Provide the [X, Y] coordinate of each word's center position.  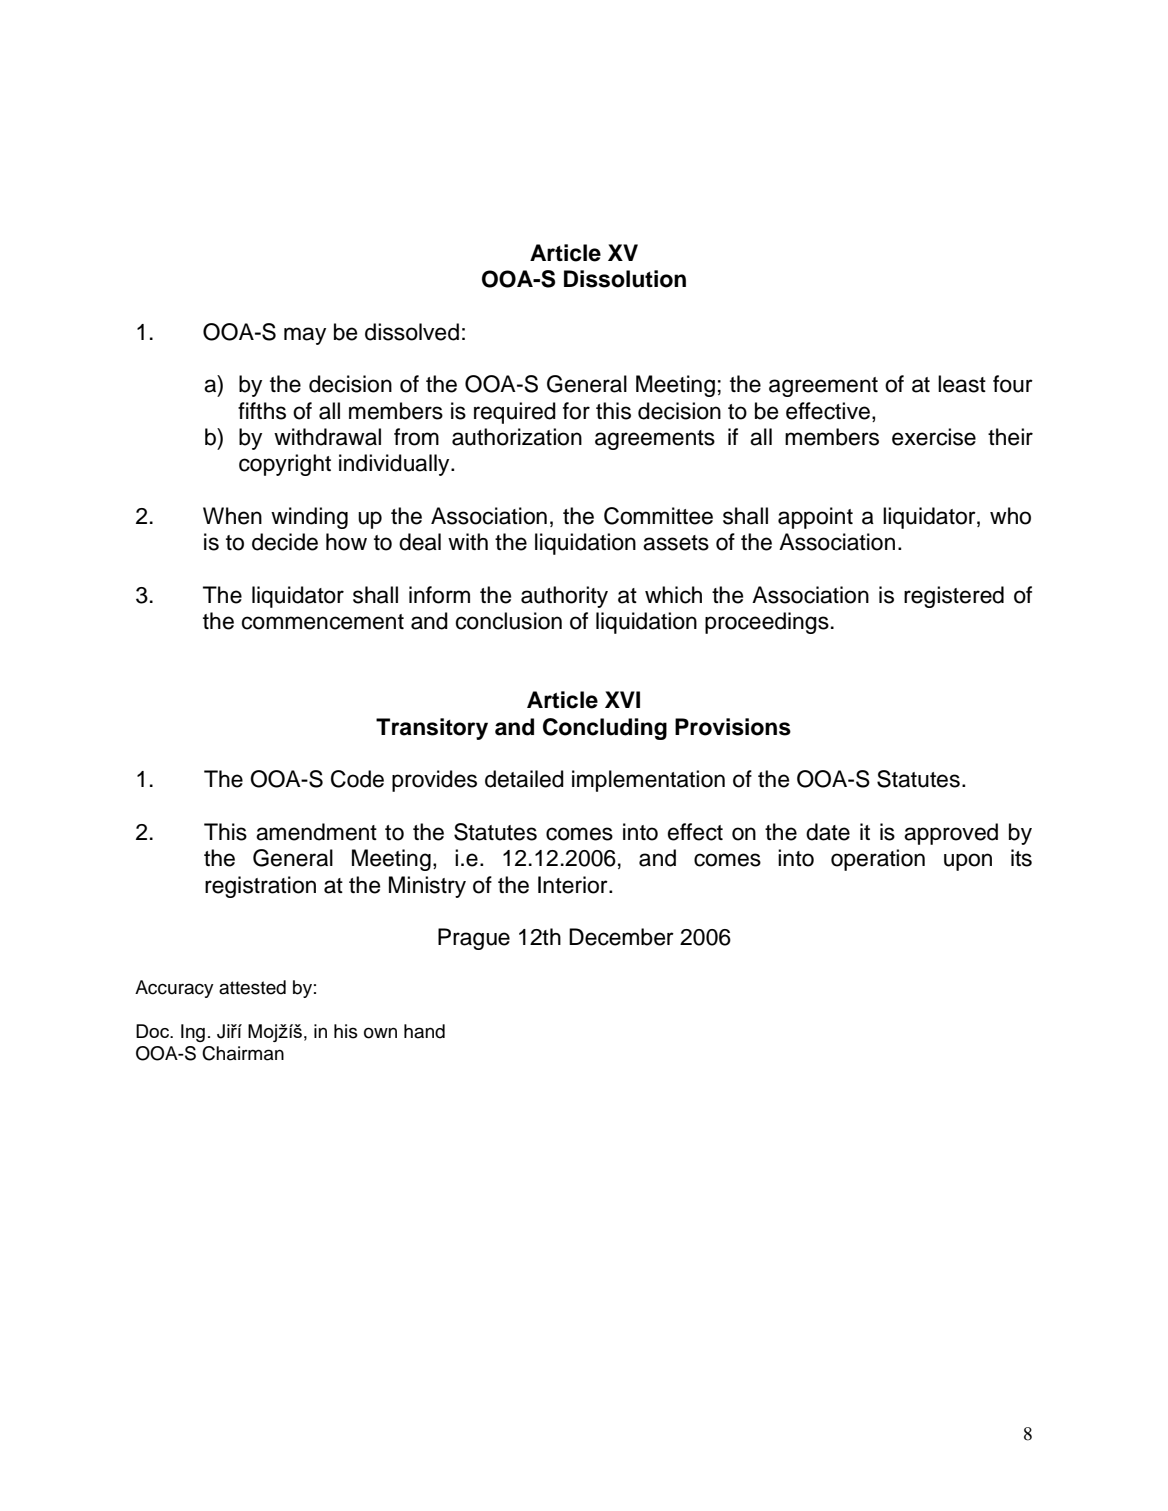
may [305, 336]
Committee [658, 516]
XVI [622, 699]
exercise [934, 437]
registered [954, 597]
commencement [323, 622]
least [962, 384]
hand [424, 1031]
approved [951, 834]
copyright [285, 465]
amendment [316, 832]
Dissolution [625, 279]
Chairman [243, 1053]
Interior [574, 885]
